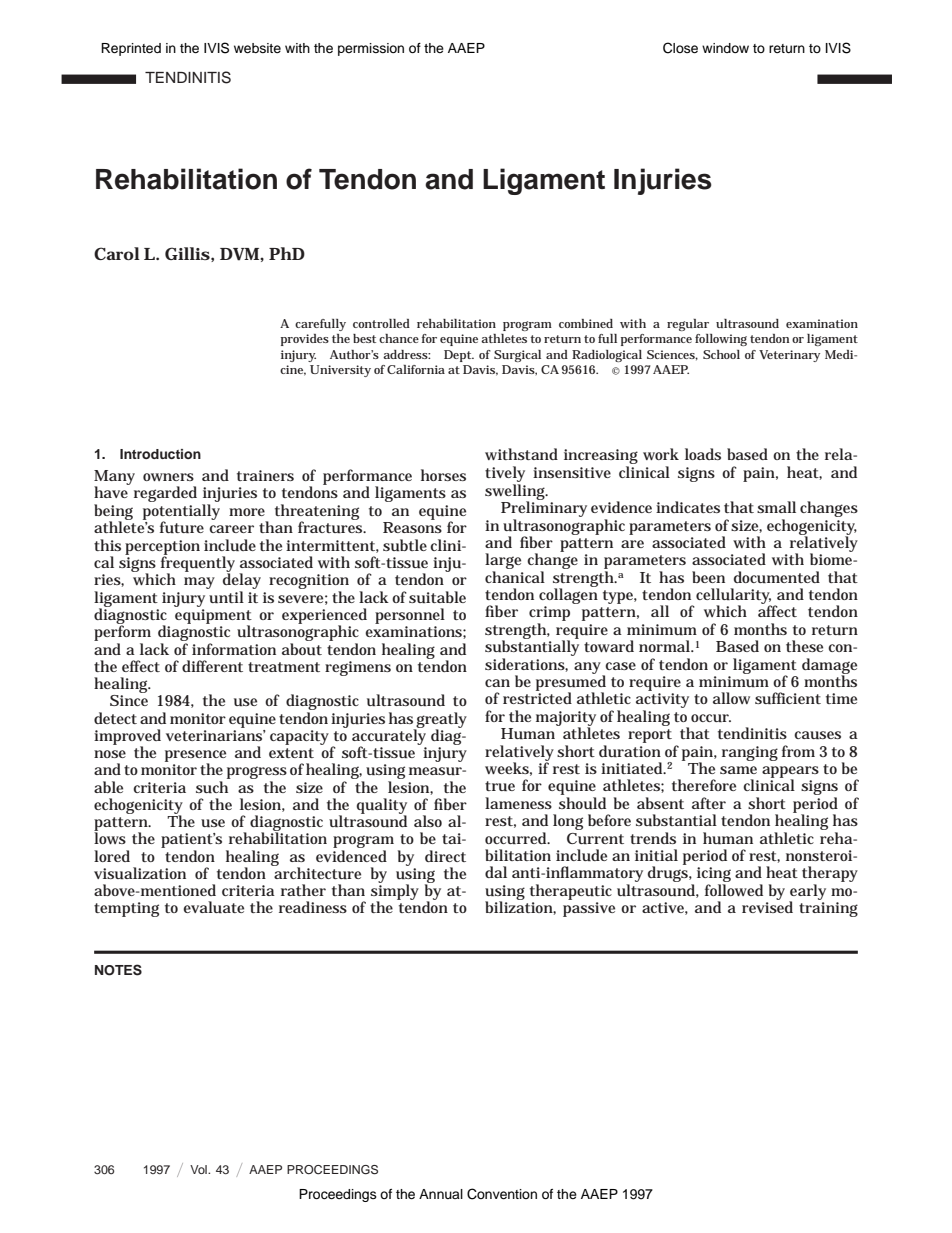 This screenshot has height=1233, width=952. Describe the element at coordinates (443, 475) in the screenshot. I see `horses` at that location.
